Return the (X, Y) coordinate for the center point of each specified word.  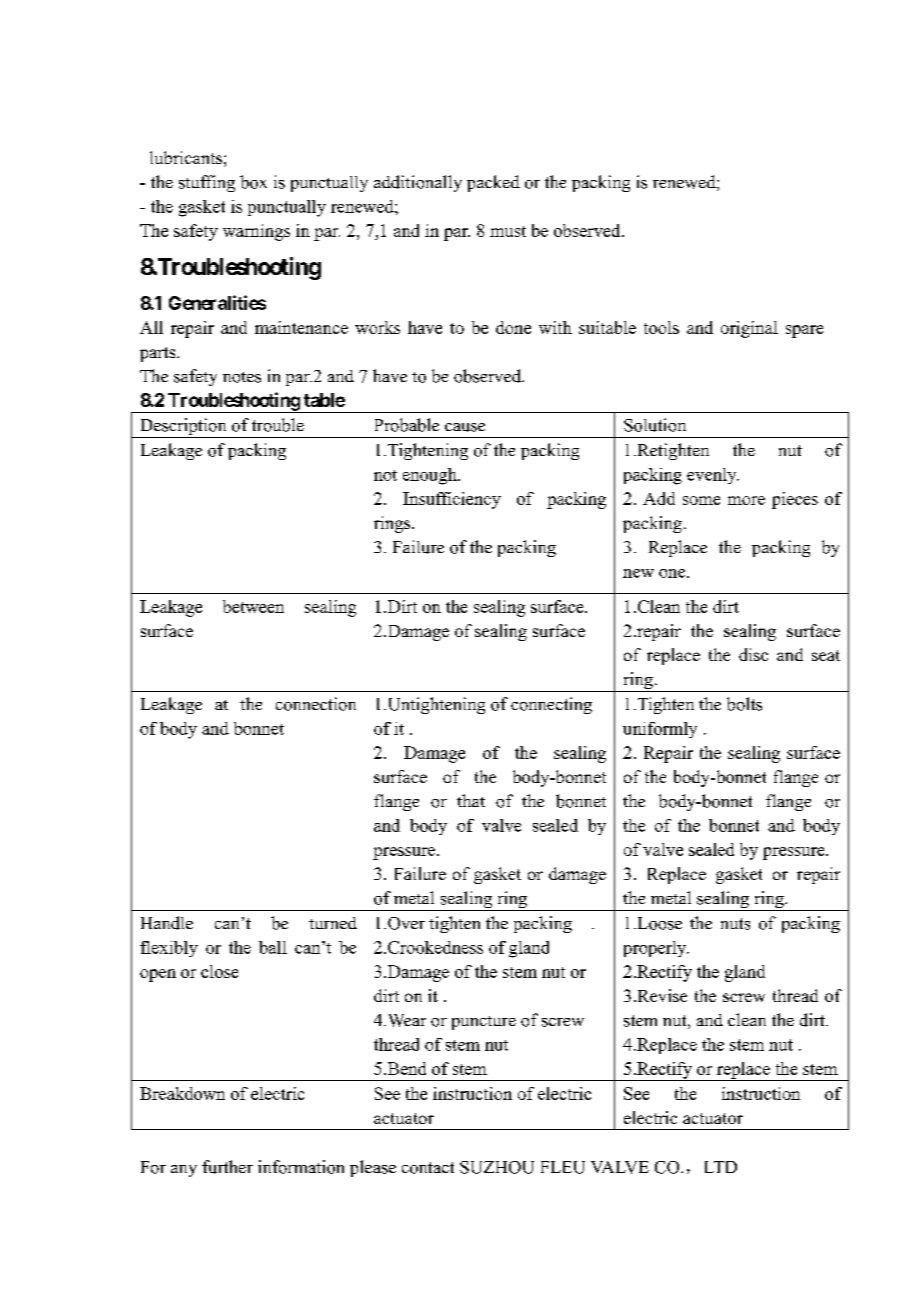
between (253, 606)
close (219, 971)
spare (804, 331)
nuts (735, 924)
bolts (744, 704)
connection (316, 704)
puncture (484, 1023)
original (749, 329)
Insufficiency (452, 500)
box (253, 182)
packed (493, 183)
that (471, 800)
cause (465, 427)
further (227, 1167)
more (746, 500)
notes (242, 377)
